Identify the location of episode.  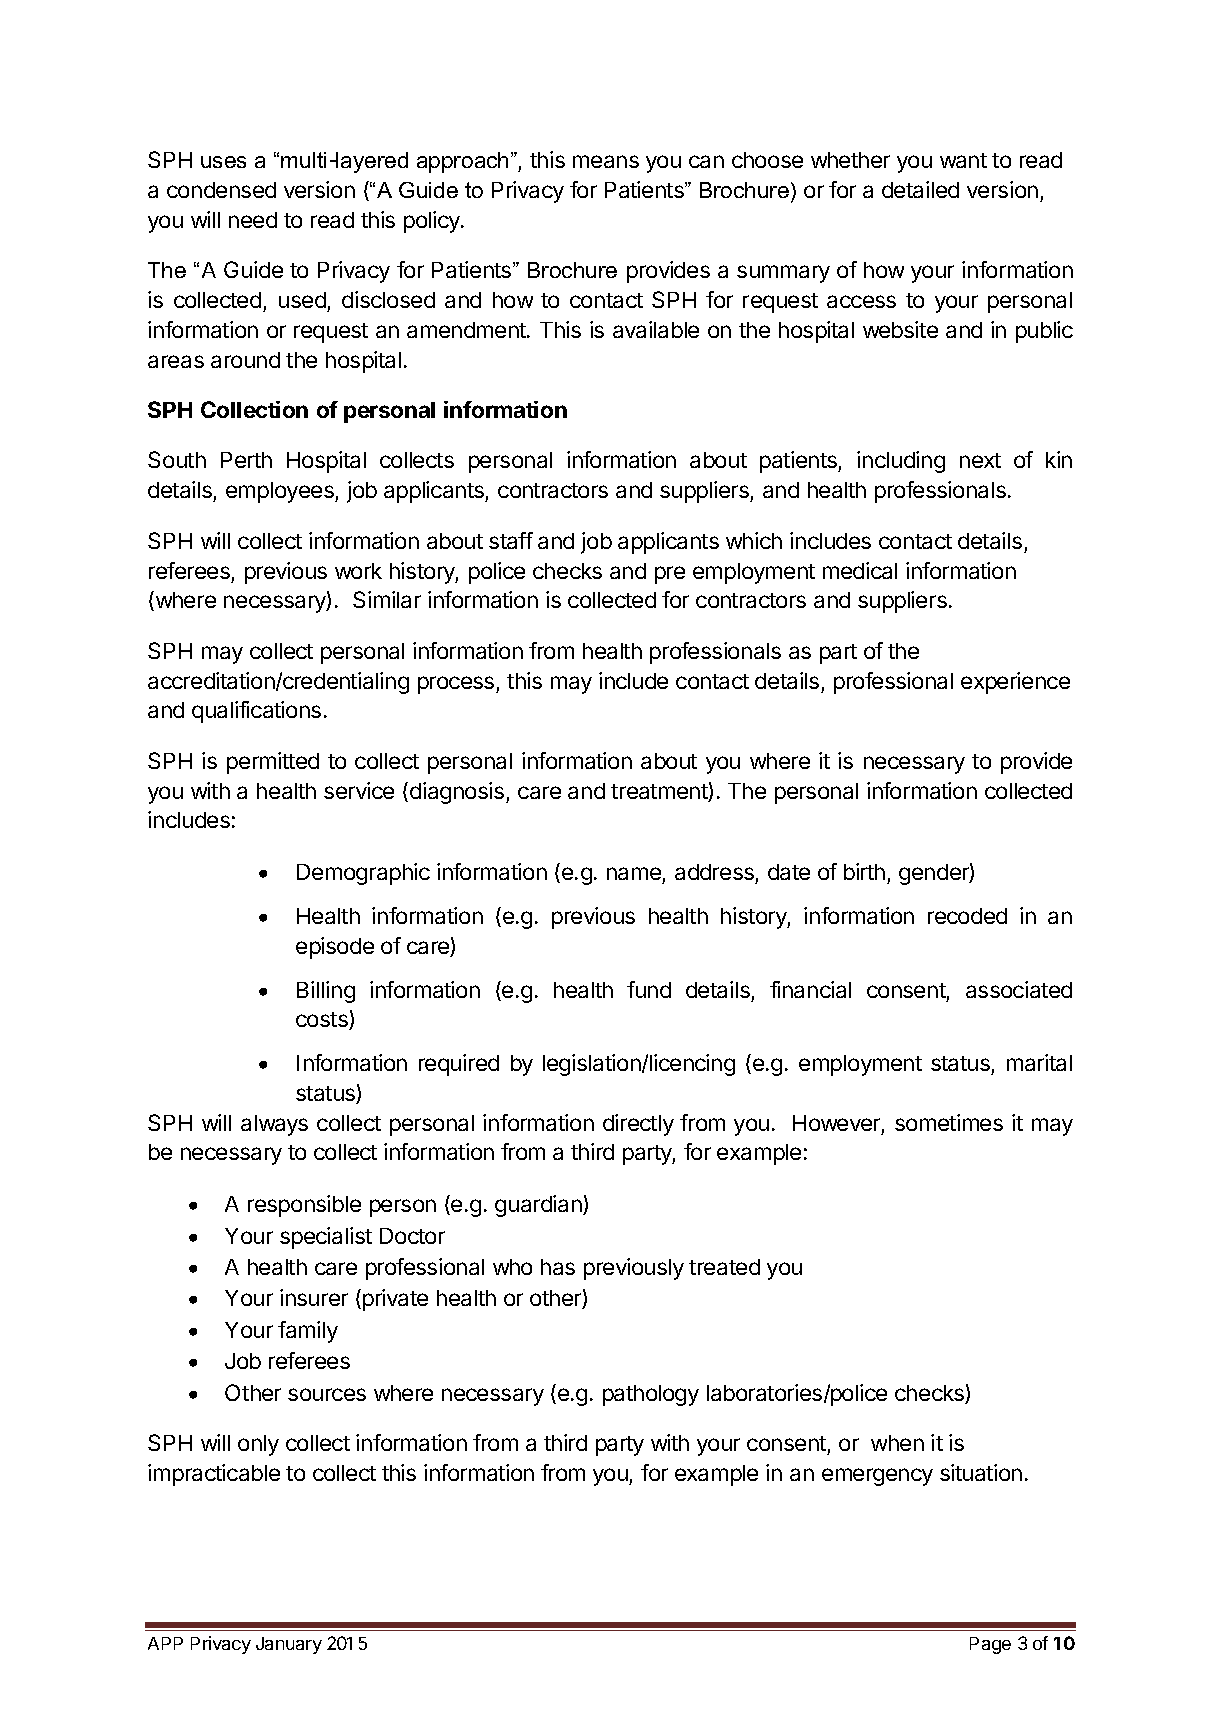
(335, 948).
